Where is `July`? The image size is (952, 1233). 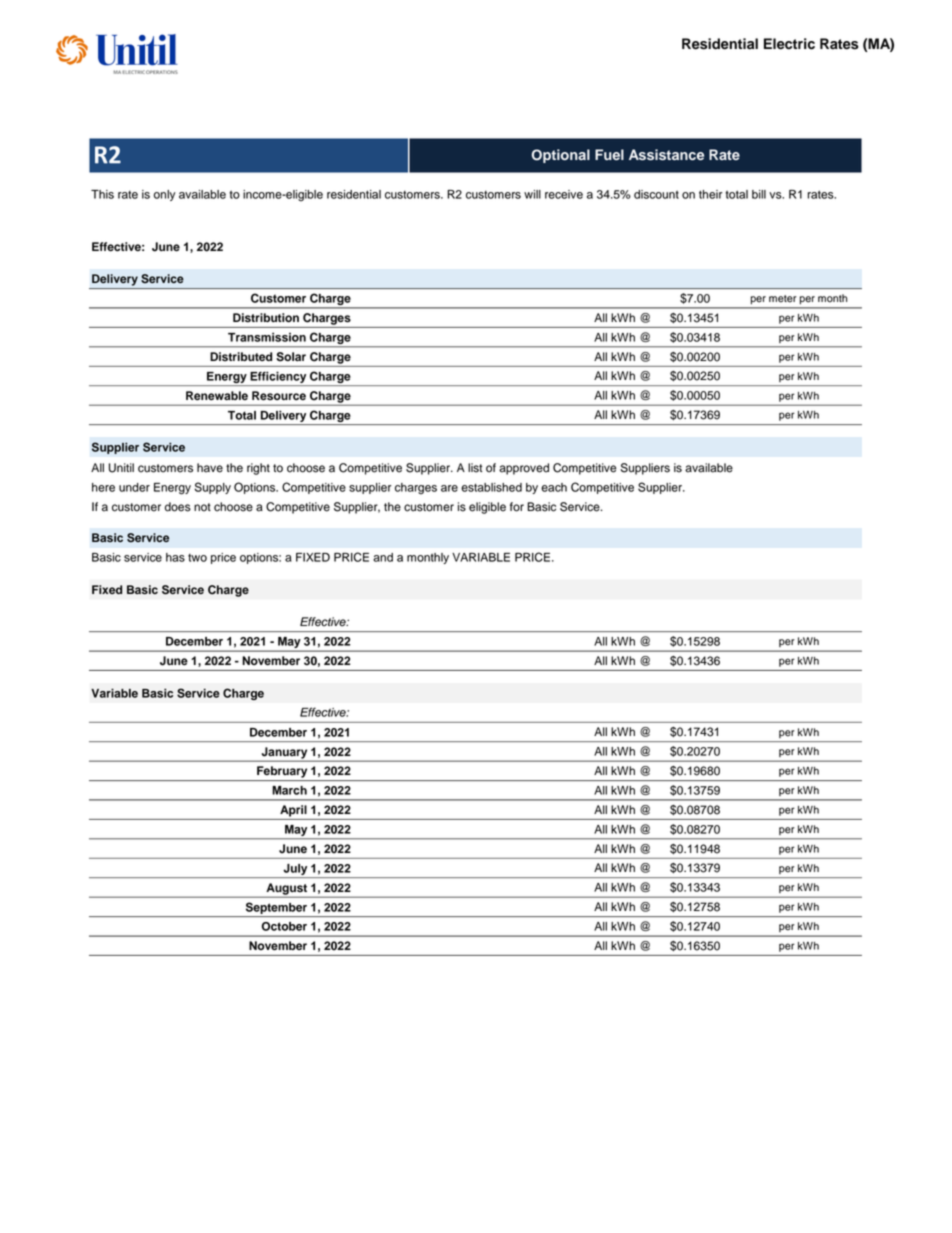 July is located at coordinates (295, 869).
